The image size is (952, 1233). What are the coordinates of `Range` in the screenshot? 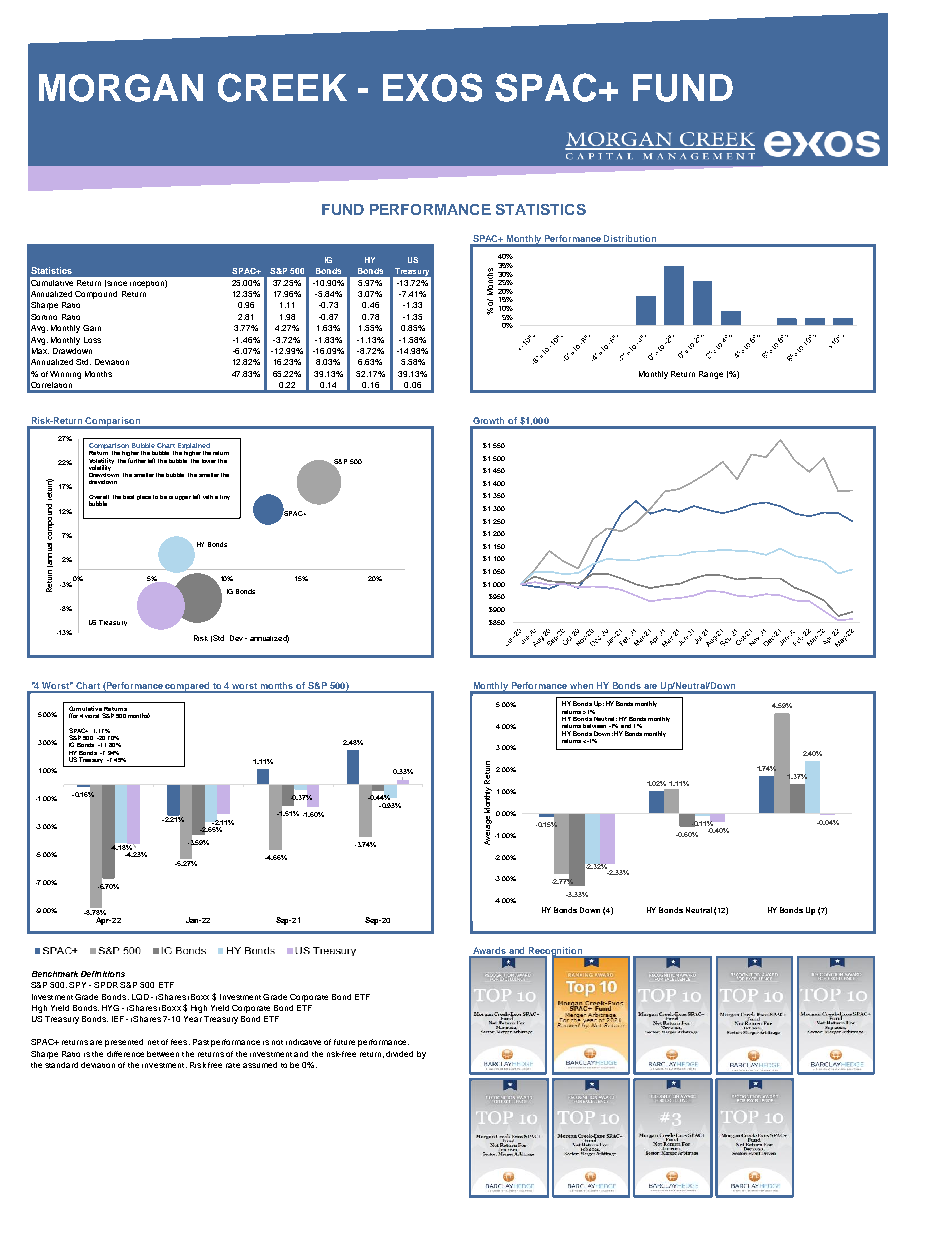 It's located at (711, 375).
